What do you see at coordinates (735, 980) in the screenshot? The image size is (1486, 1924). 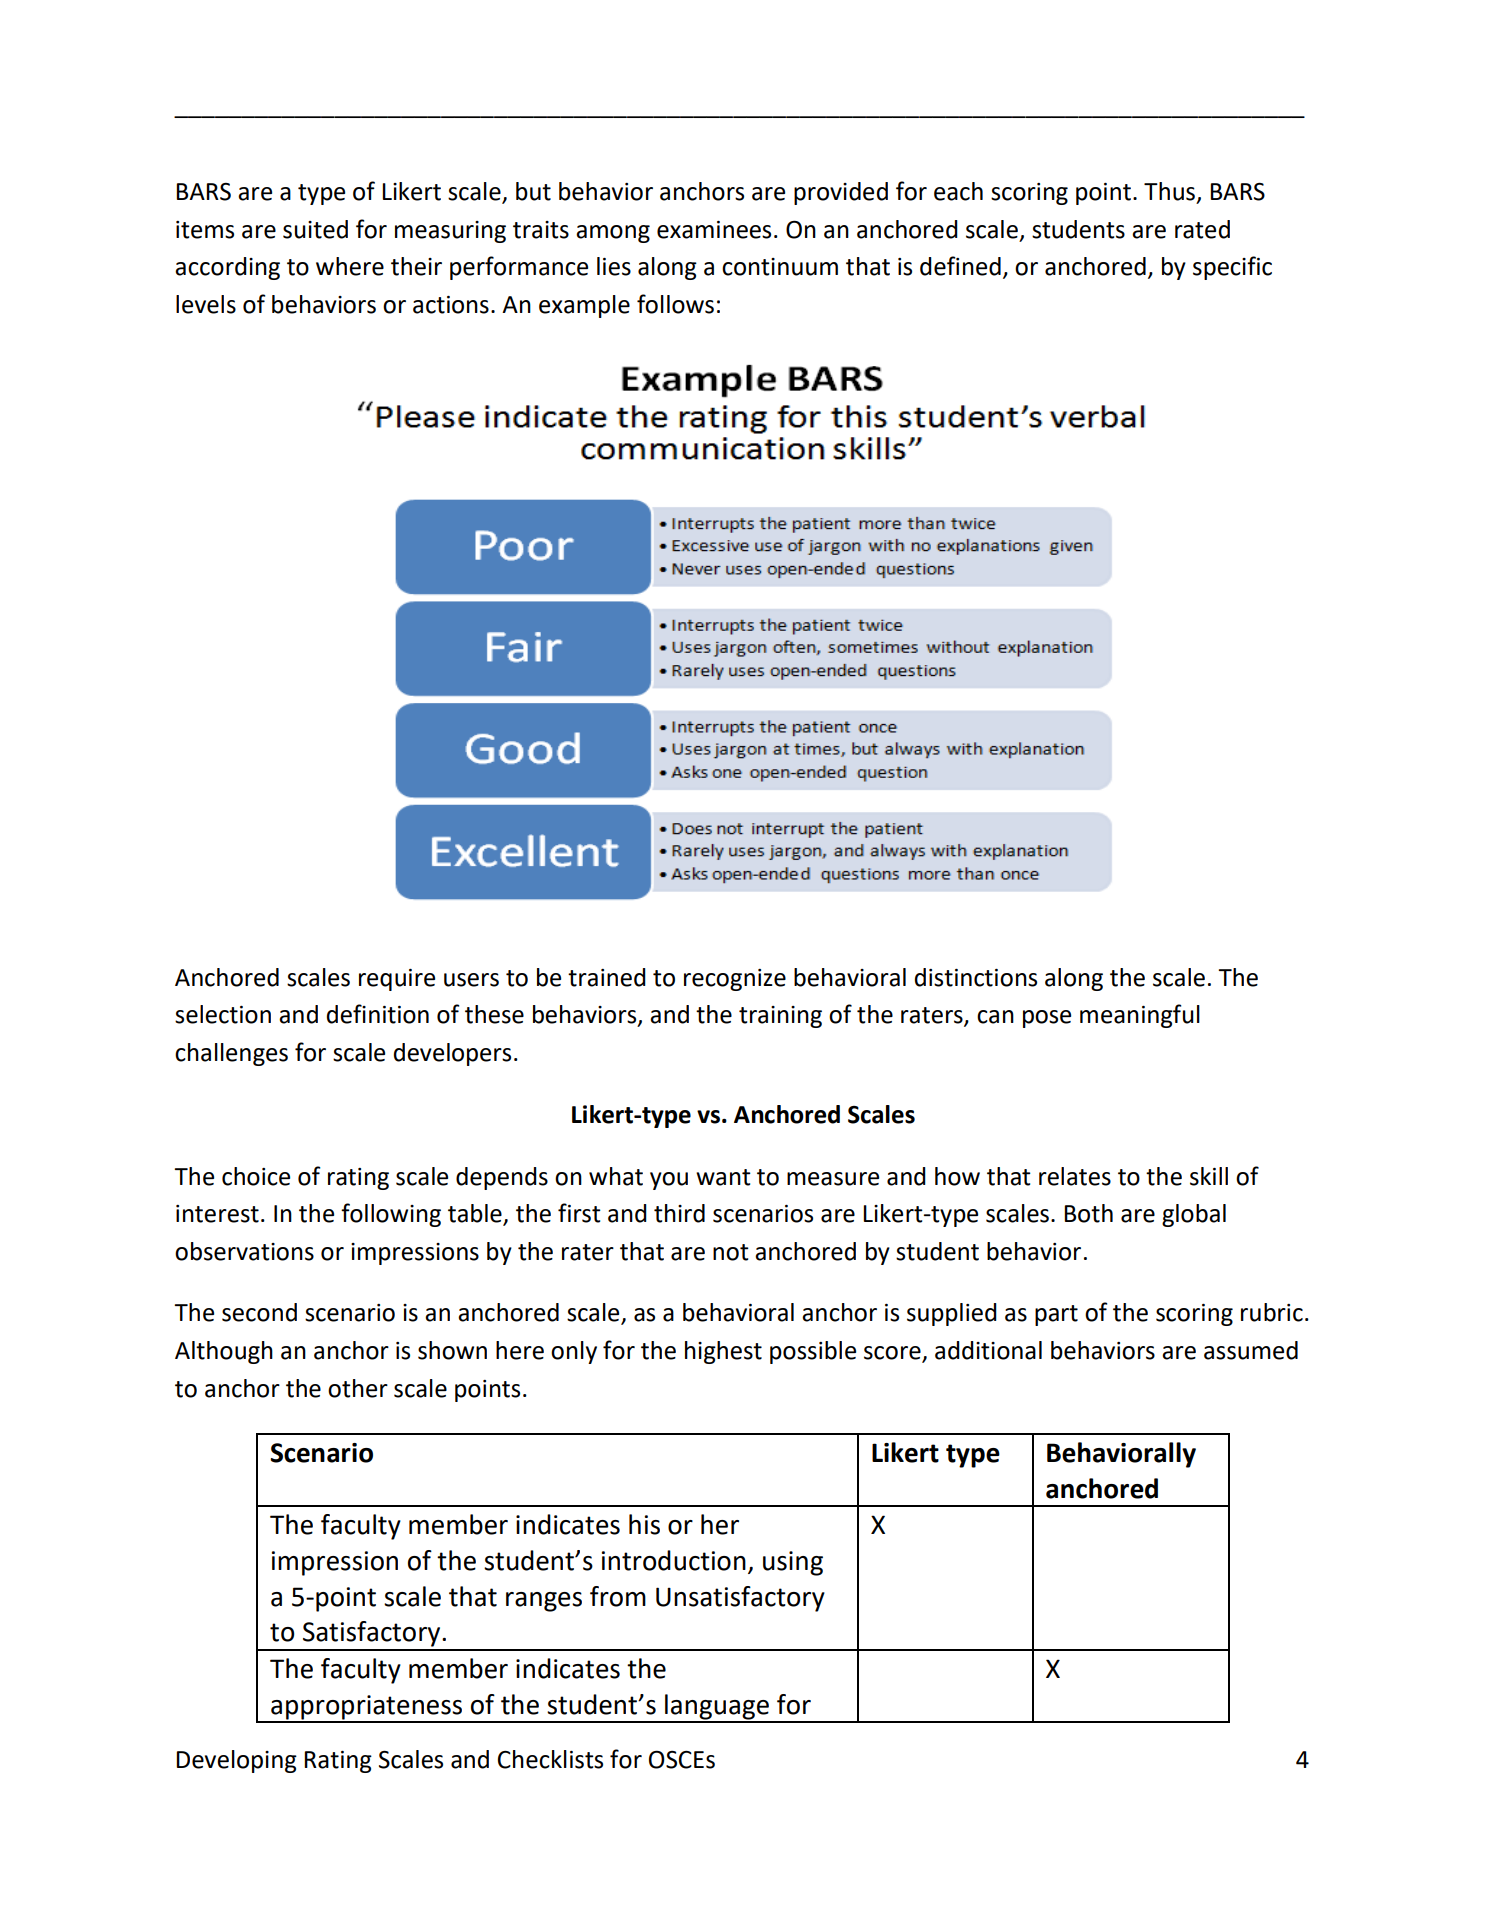 I see `recognize` at bounding box center [735, 980].
